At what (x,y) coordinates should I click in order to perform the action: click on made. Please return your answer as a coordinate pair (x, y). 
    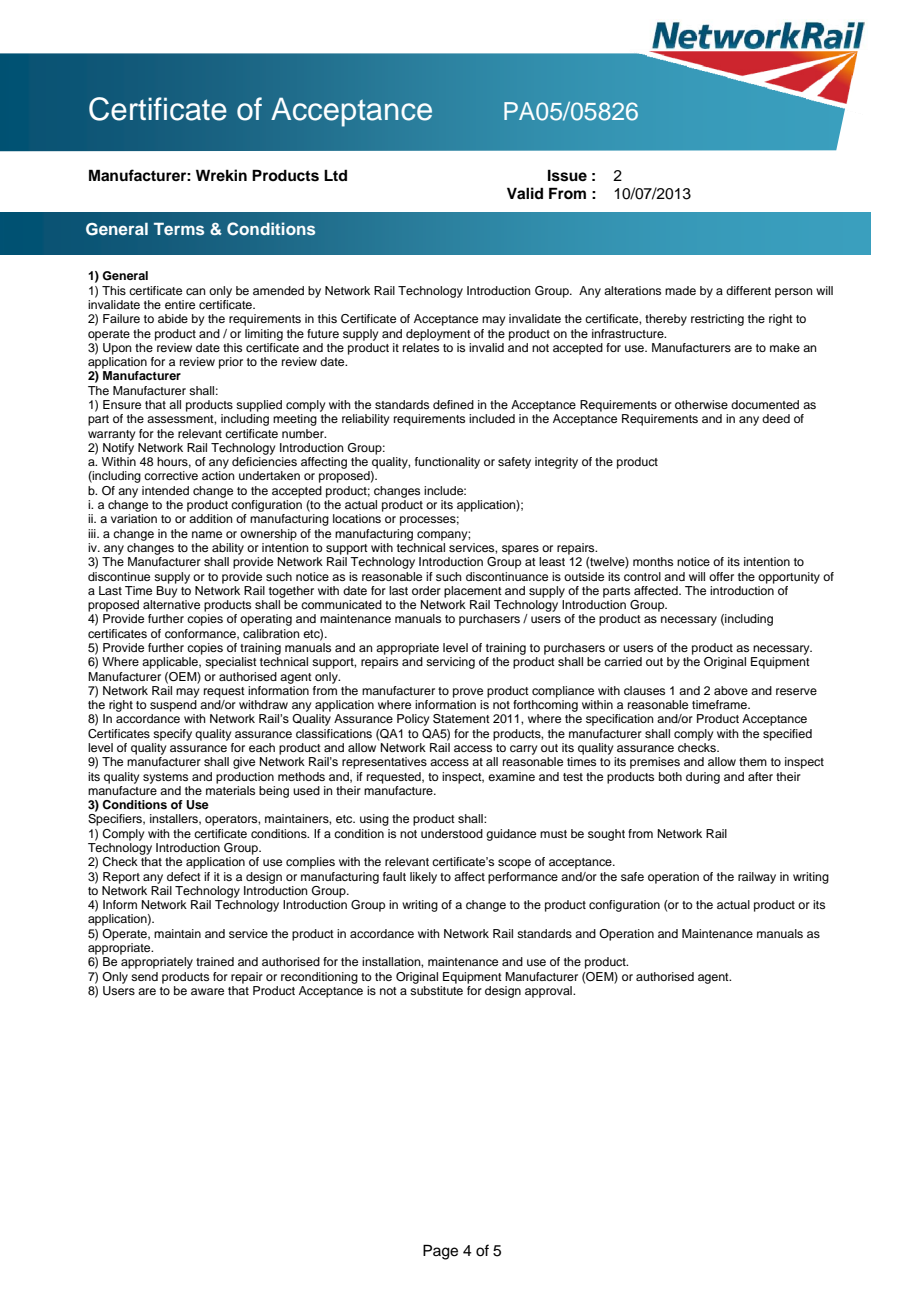
    Looking at the image, I should click on (680, 290).
